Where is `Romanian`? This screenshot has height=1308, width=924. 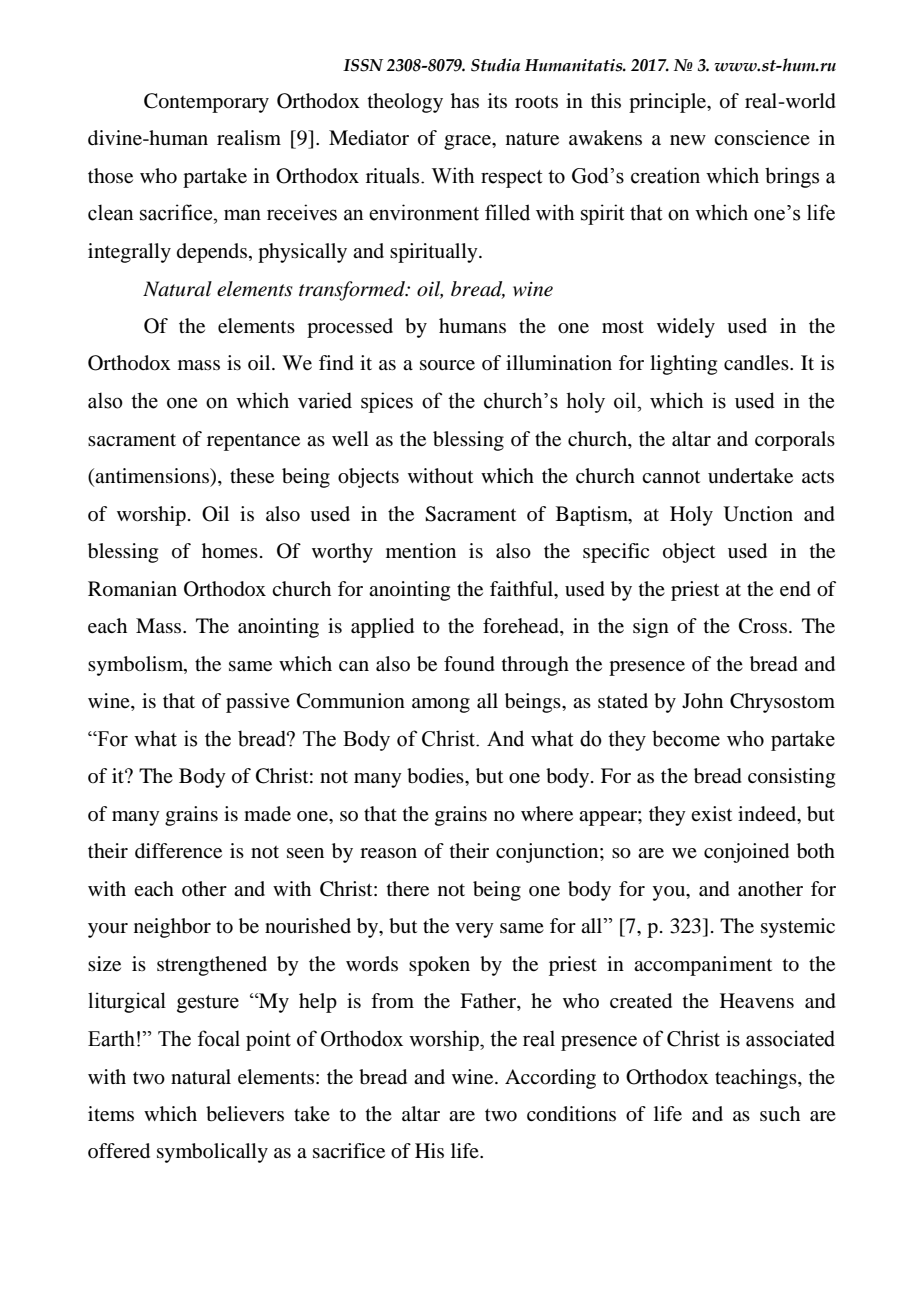
Romanian is located at coordinates (132, 589).
